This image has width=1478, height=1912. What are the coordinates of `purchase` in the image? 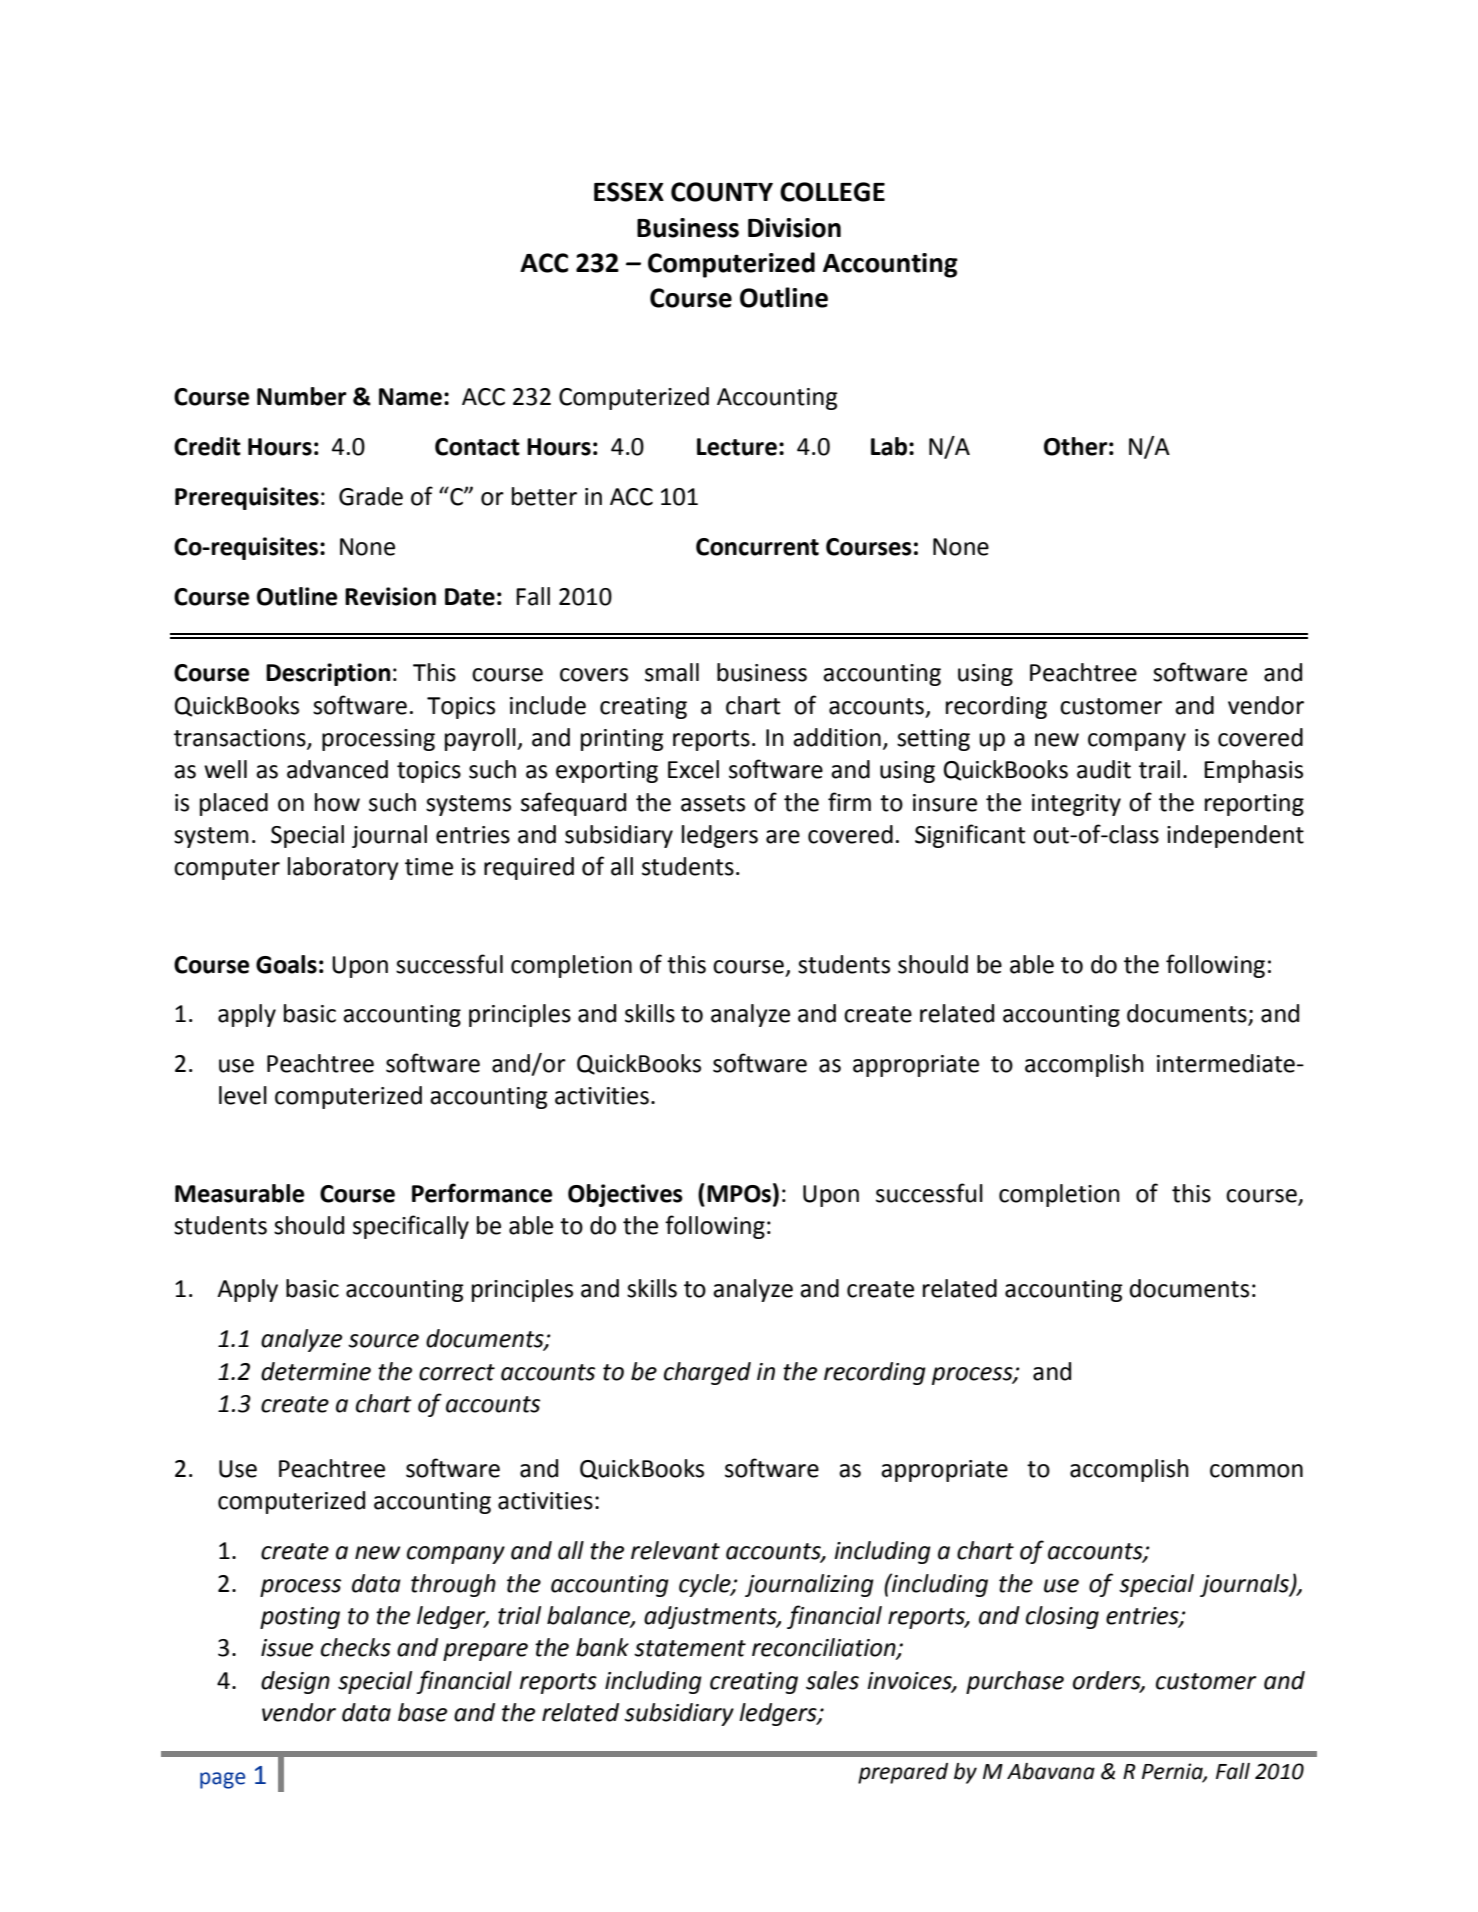 It's located at (1015, 1682).
